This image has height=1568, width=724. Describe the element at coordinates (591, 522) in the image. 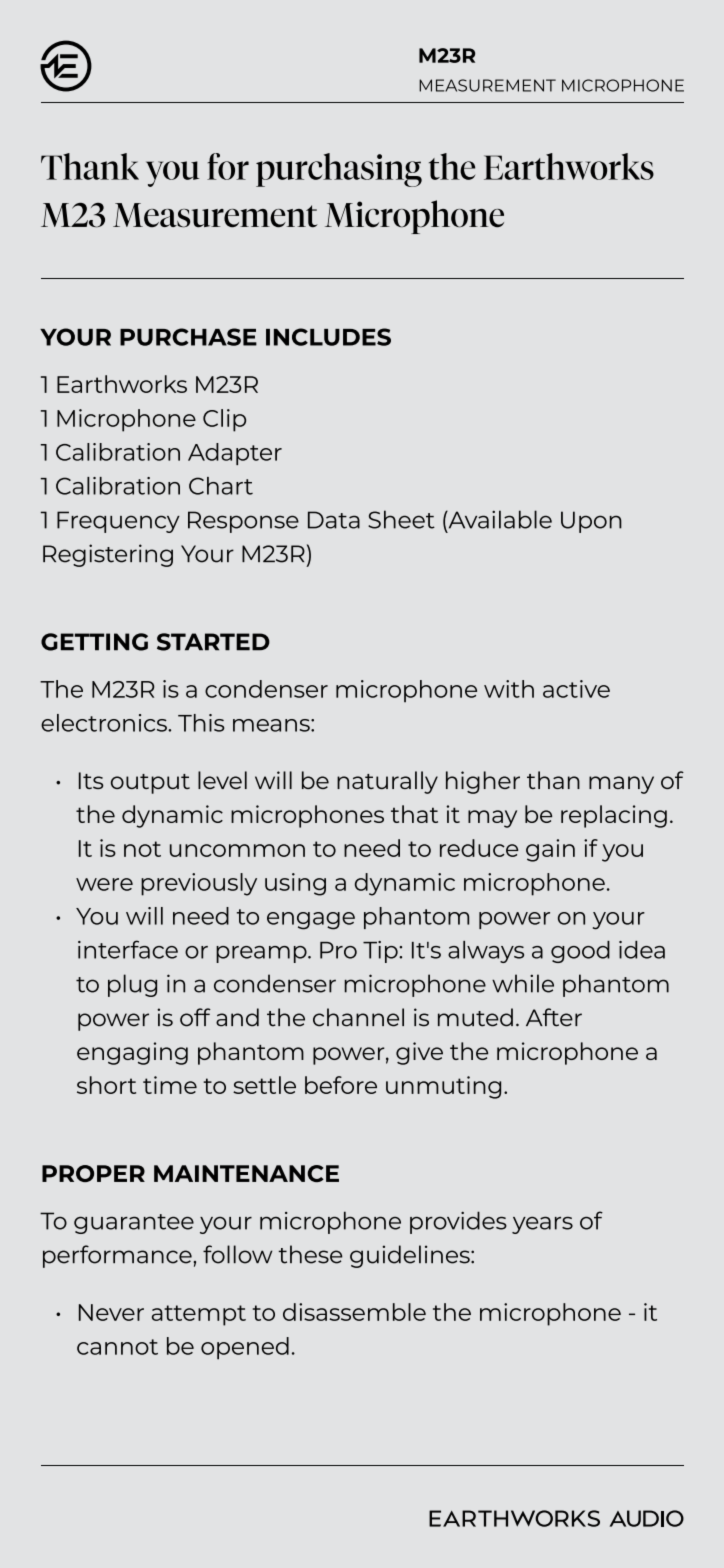

I see `Upon` at that location.
